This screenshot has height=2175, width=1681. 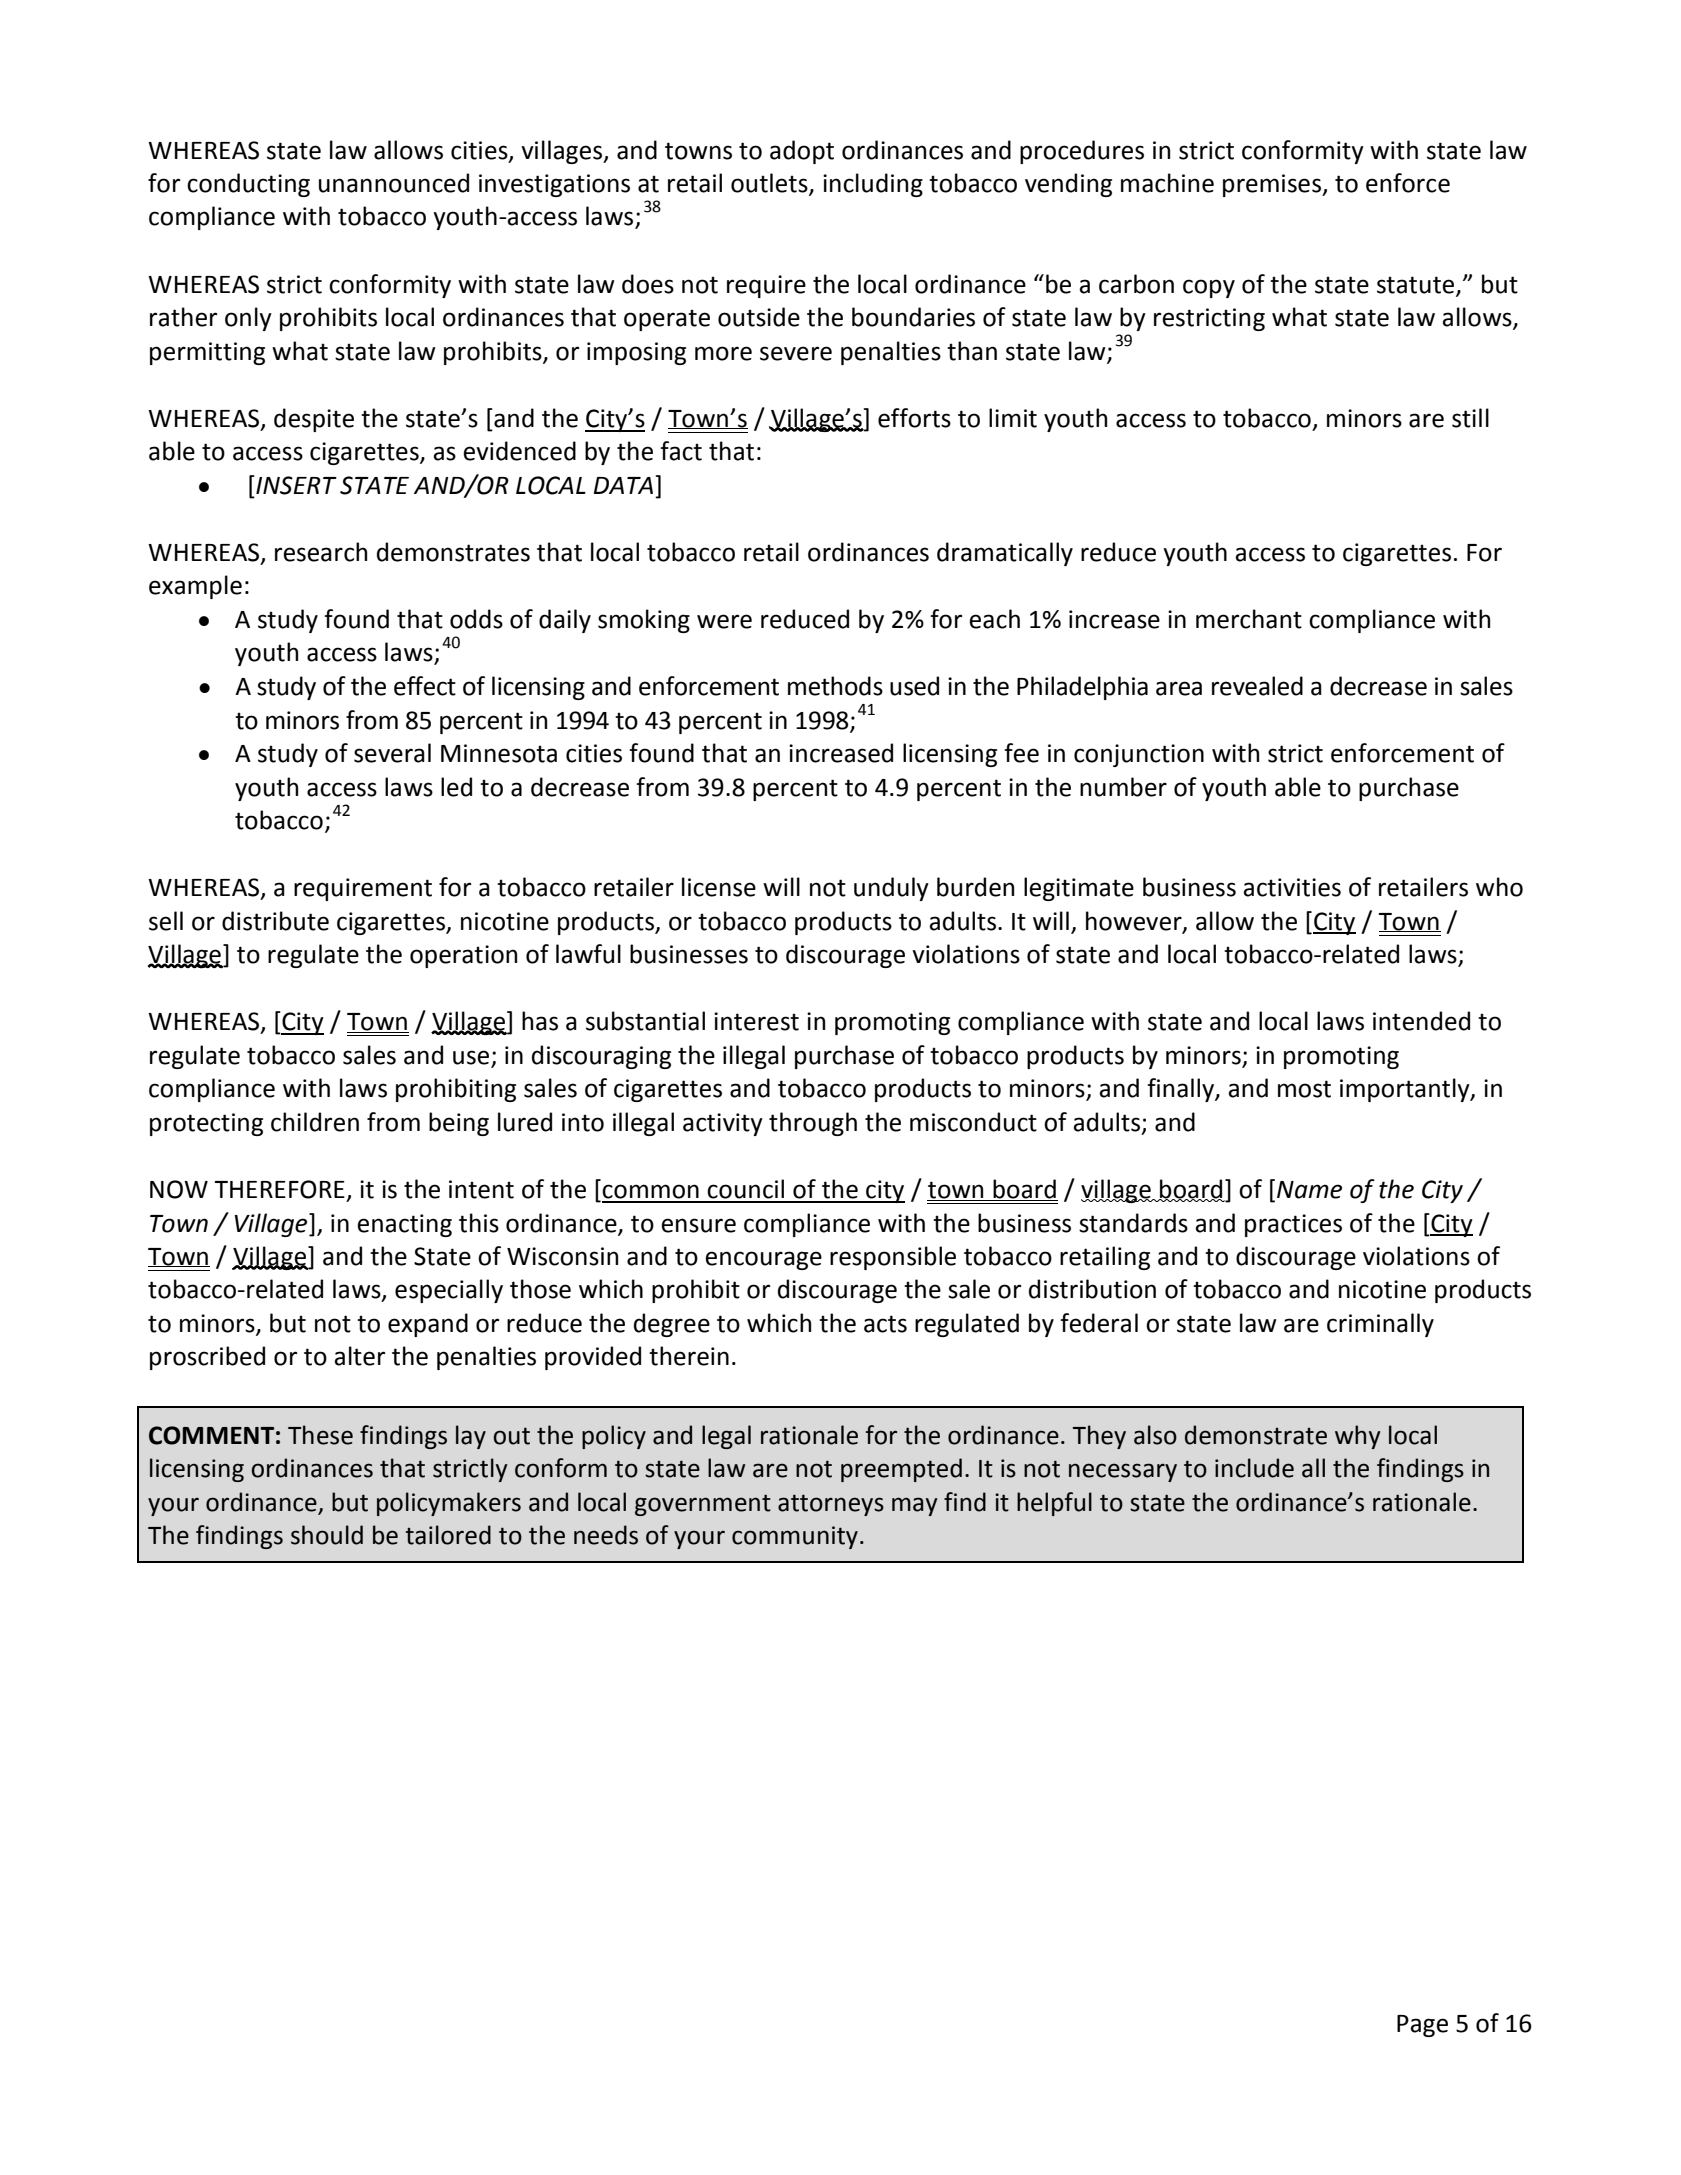 I want to click on were, so click(x=724, y=621).
